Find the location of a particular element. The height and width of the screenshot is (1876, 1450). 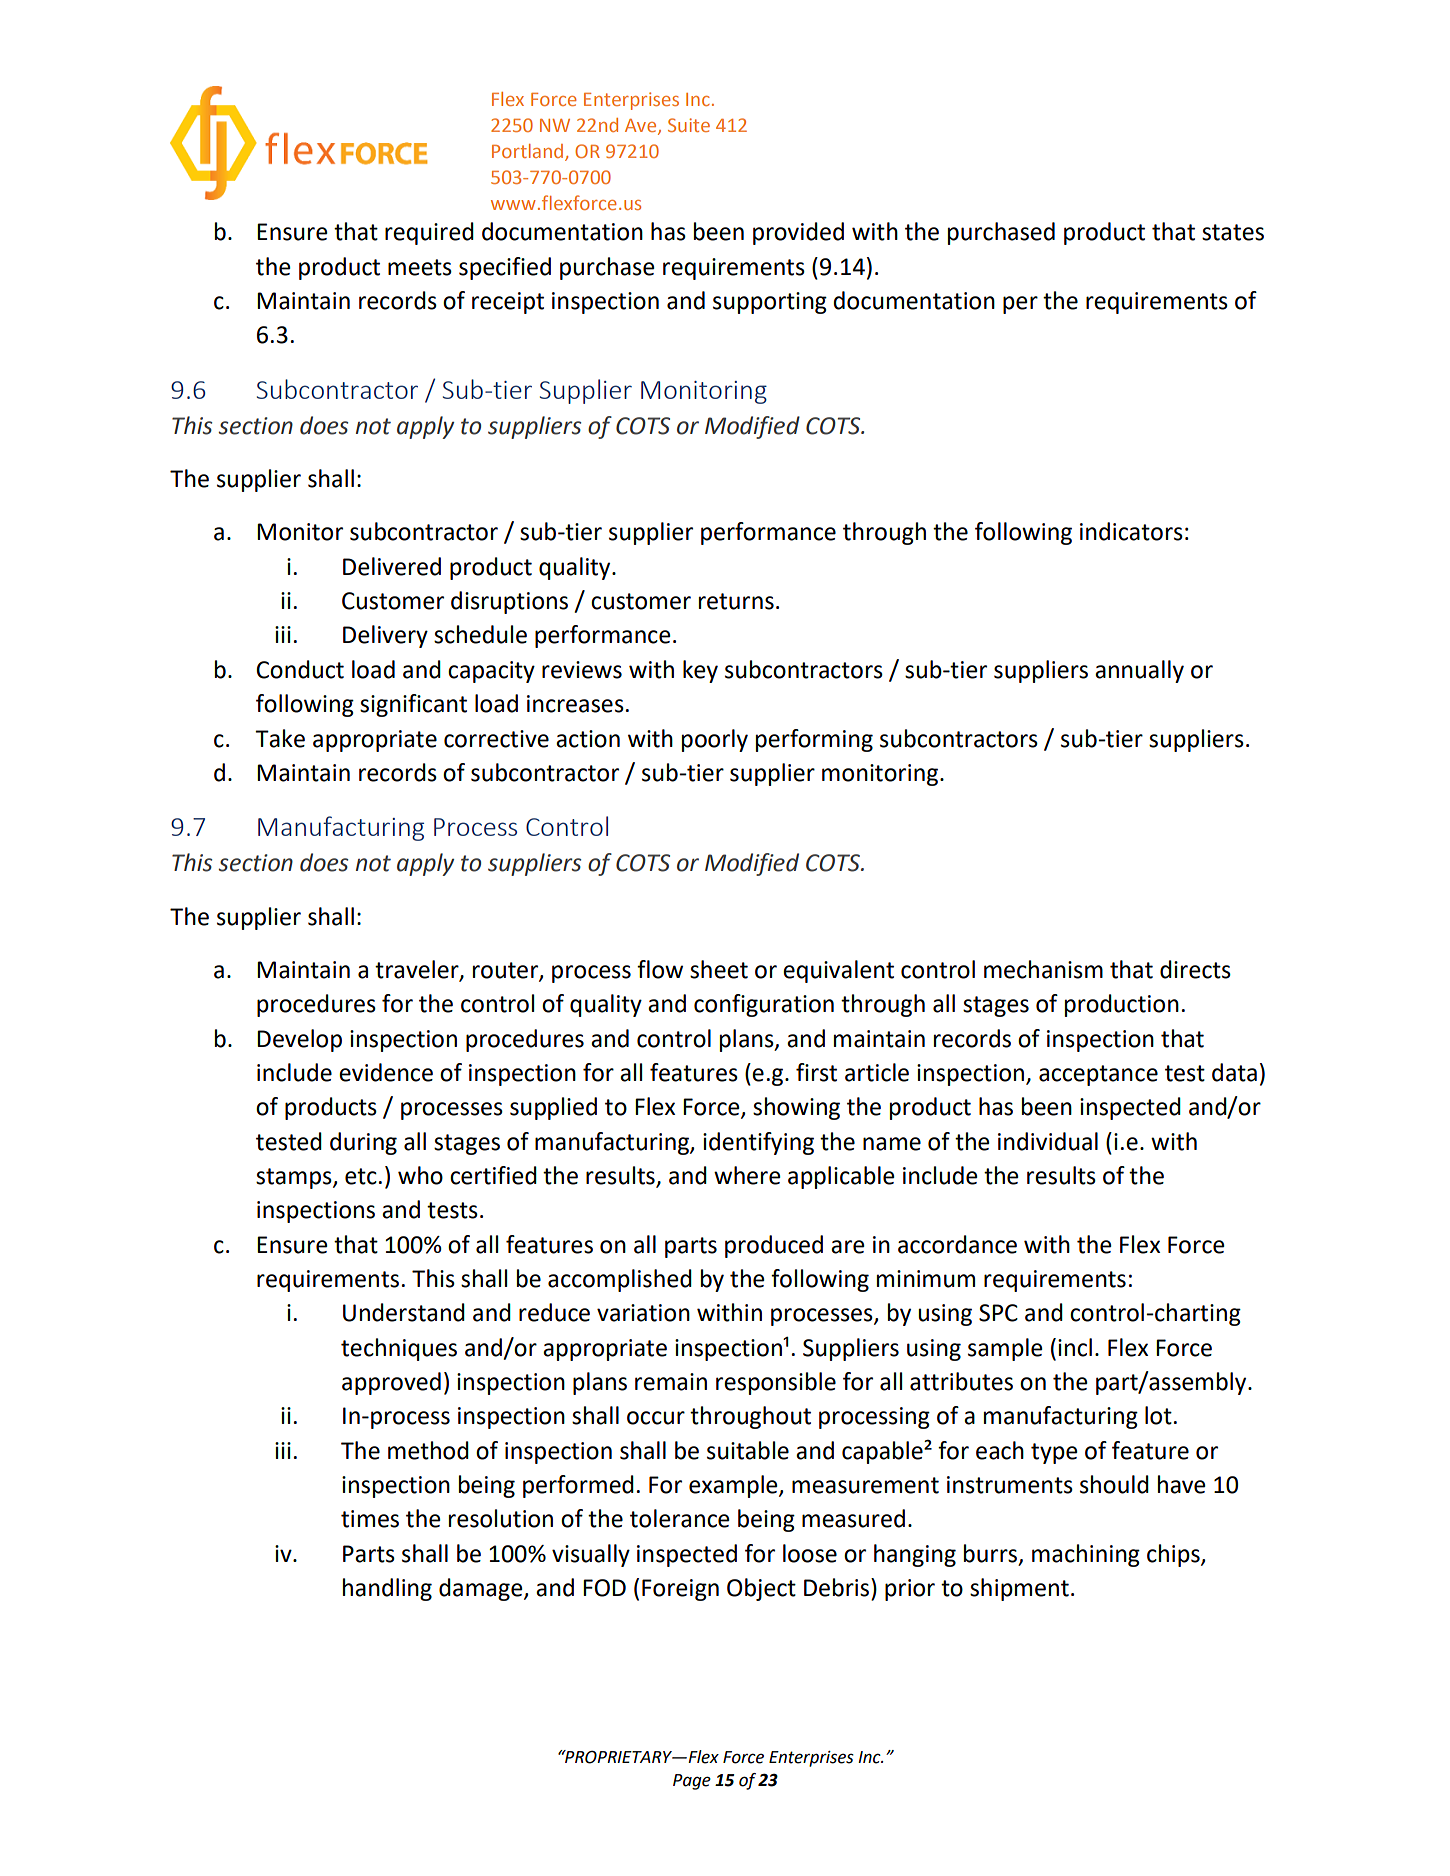

key is located at coordinates (700, 671).
